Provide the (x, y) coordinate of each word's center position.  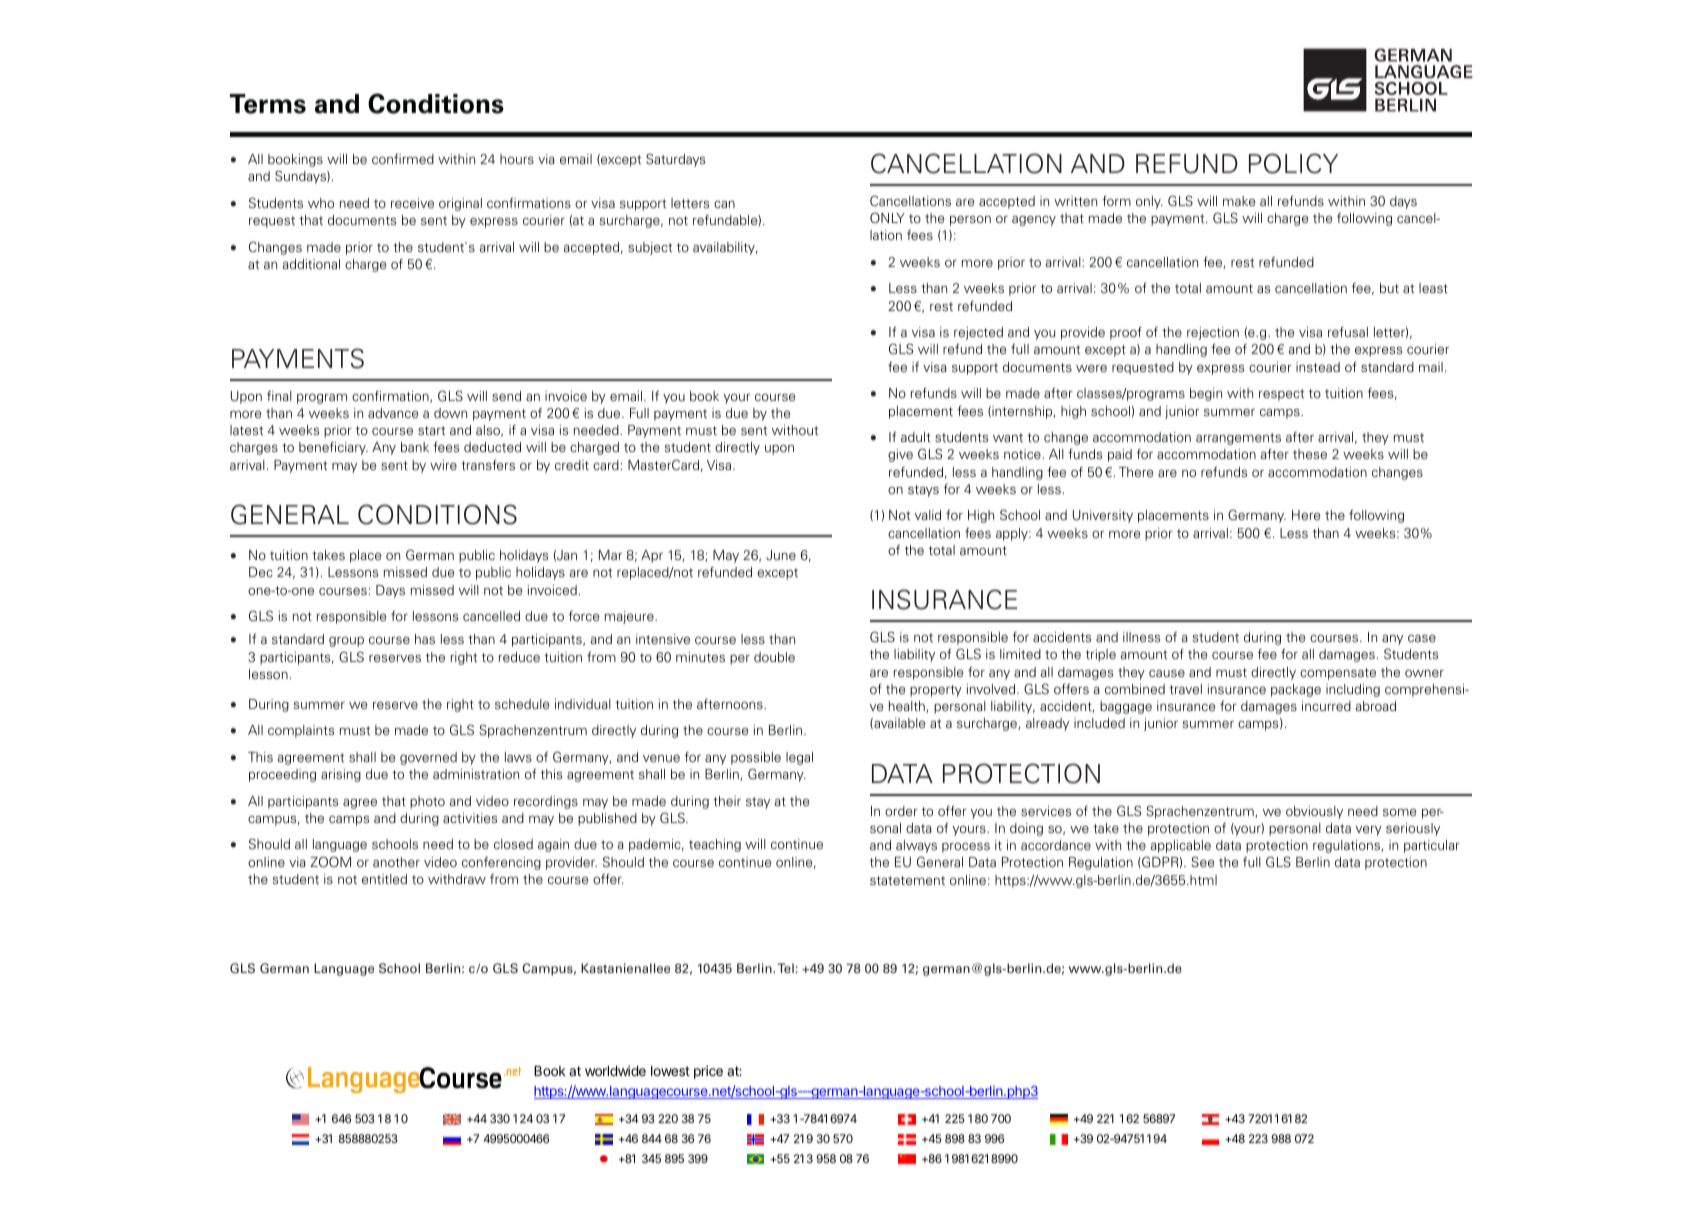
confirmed (403, 158)
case (1422, 638)
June (781, 555)
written (1075, 201)
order (901, 811)
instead (1318, 367)
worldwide (615, 1070)
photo (427, 802)
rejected (978, 333)
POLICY (1293, 163)
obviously (1314, 812)
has (425, 639)
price (708, 1072)
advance (393, 413)
